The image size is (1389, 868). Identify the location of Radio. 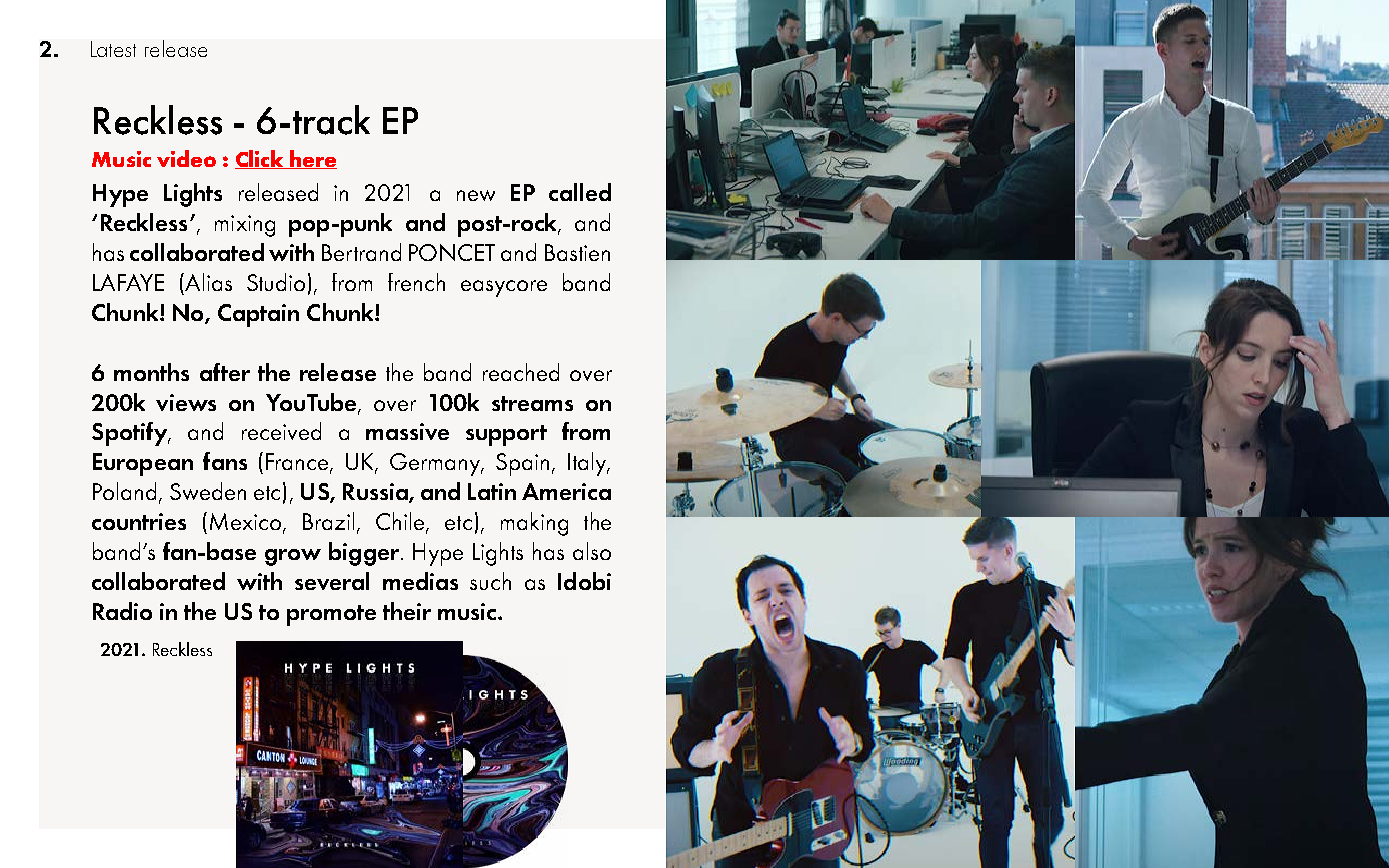
(122, 611).
